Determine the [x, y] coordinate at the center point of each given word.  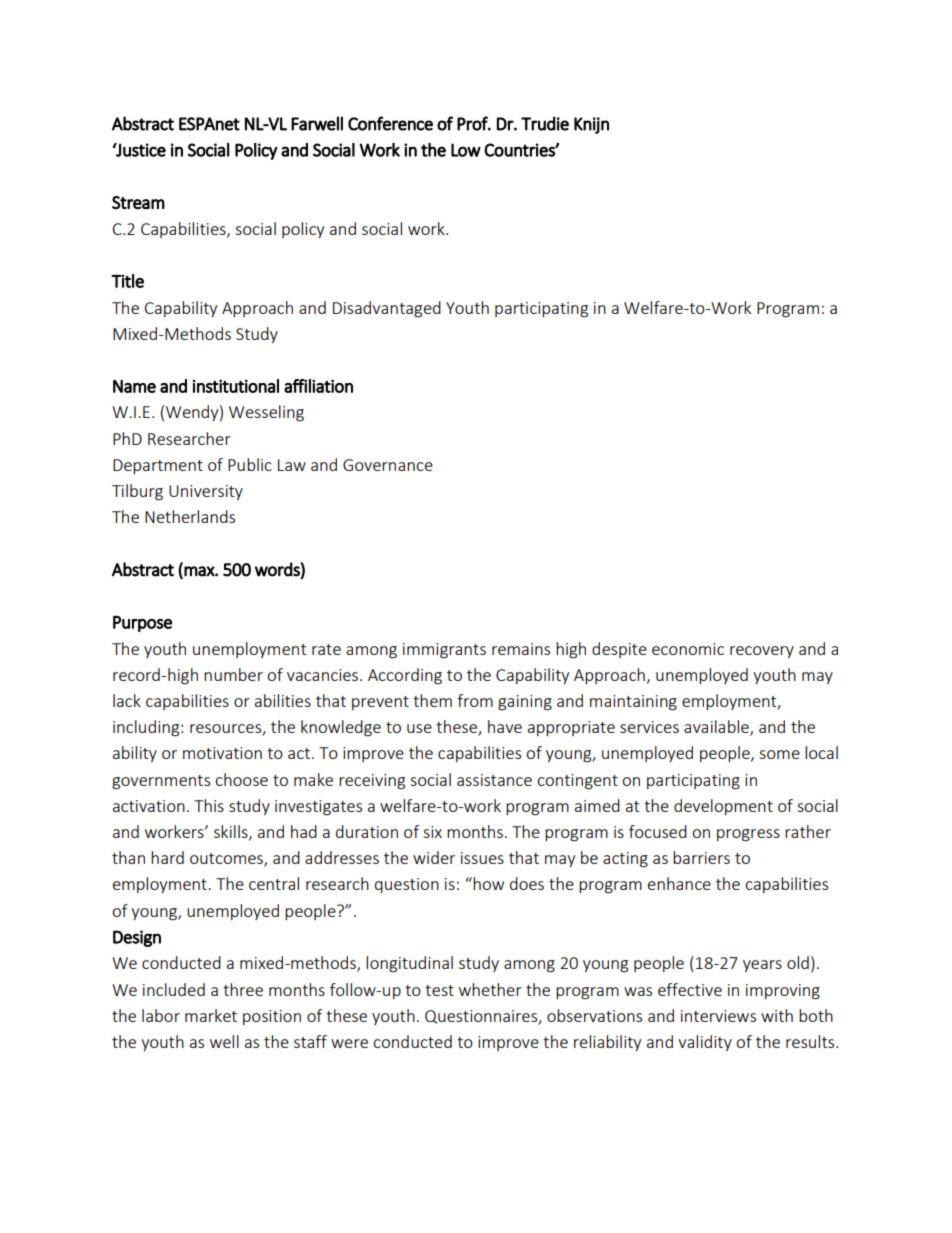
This [209, 805]
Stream [138, 202]
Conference [390, 123]
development [723, 807]
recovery [762, 652]
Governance [388, 465]
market [211, 1015]
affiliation [318, 386]
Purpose [142, 624]
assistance [494, 780]
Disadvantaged [387, 309]
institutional [236, 386]
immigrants [444, 651]
